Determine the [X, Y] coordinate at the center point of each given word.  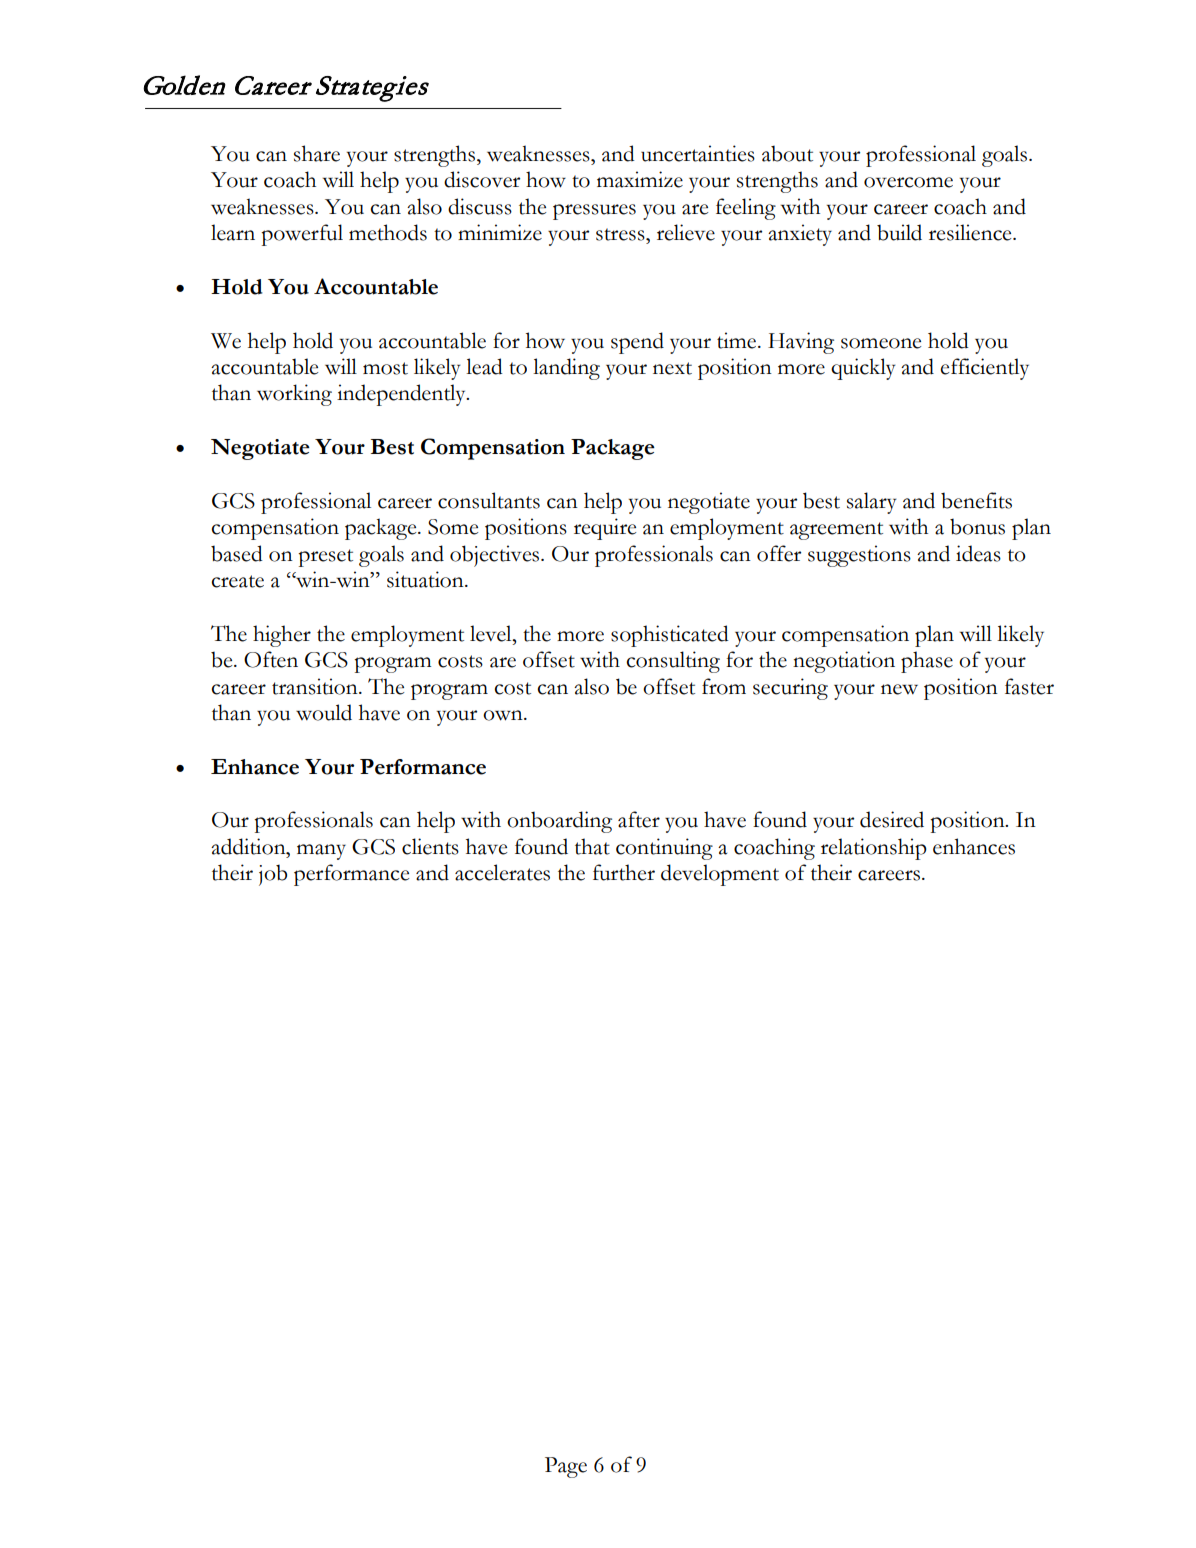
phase [927, 662]
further [624, 872]
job [273, 875]
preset [325, 558]
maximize [640, 179]
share [317, 153]
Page [566, 1467]
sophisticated [670, 636]
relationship [874, 849]
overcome [908, 182]
